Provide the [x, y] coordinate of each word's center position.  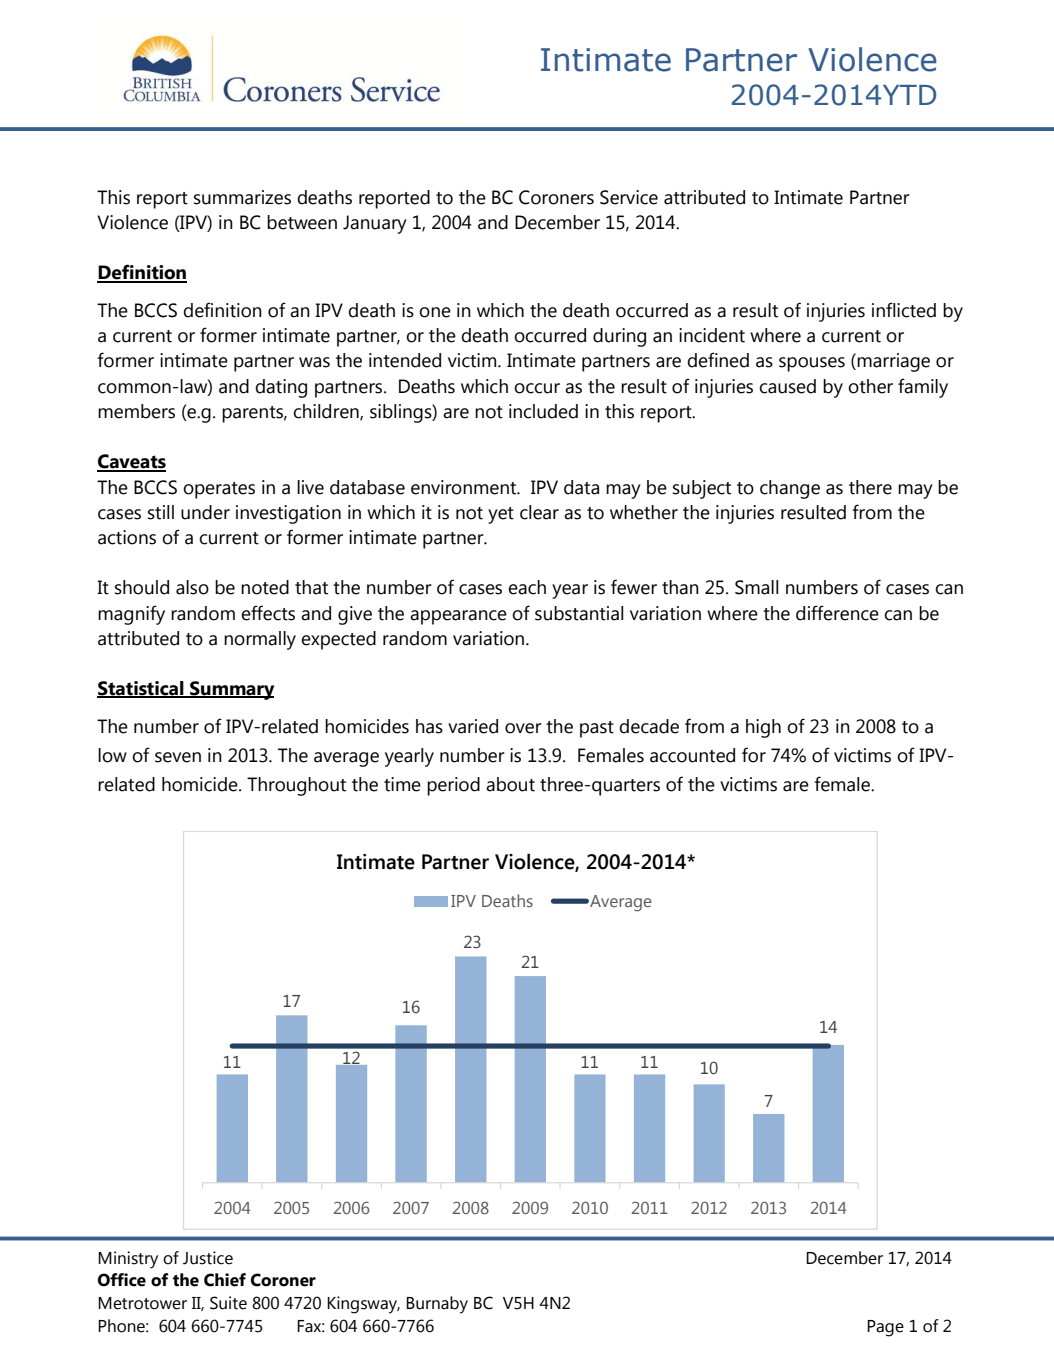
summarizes [242, 197]
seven [178, 757]
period [453, 786]
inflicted [904, 310]
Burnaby [437, 1305]
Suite [228, 1303]
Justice [208, 1258]
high [763, 728]
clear [539, 512]
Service [629, 197]
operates [219, 490]
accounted [692, 755]
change [790, 489]
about [510, 784]
